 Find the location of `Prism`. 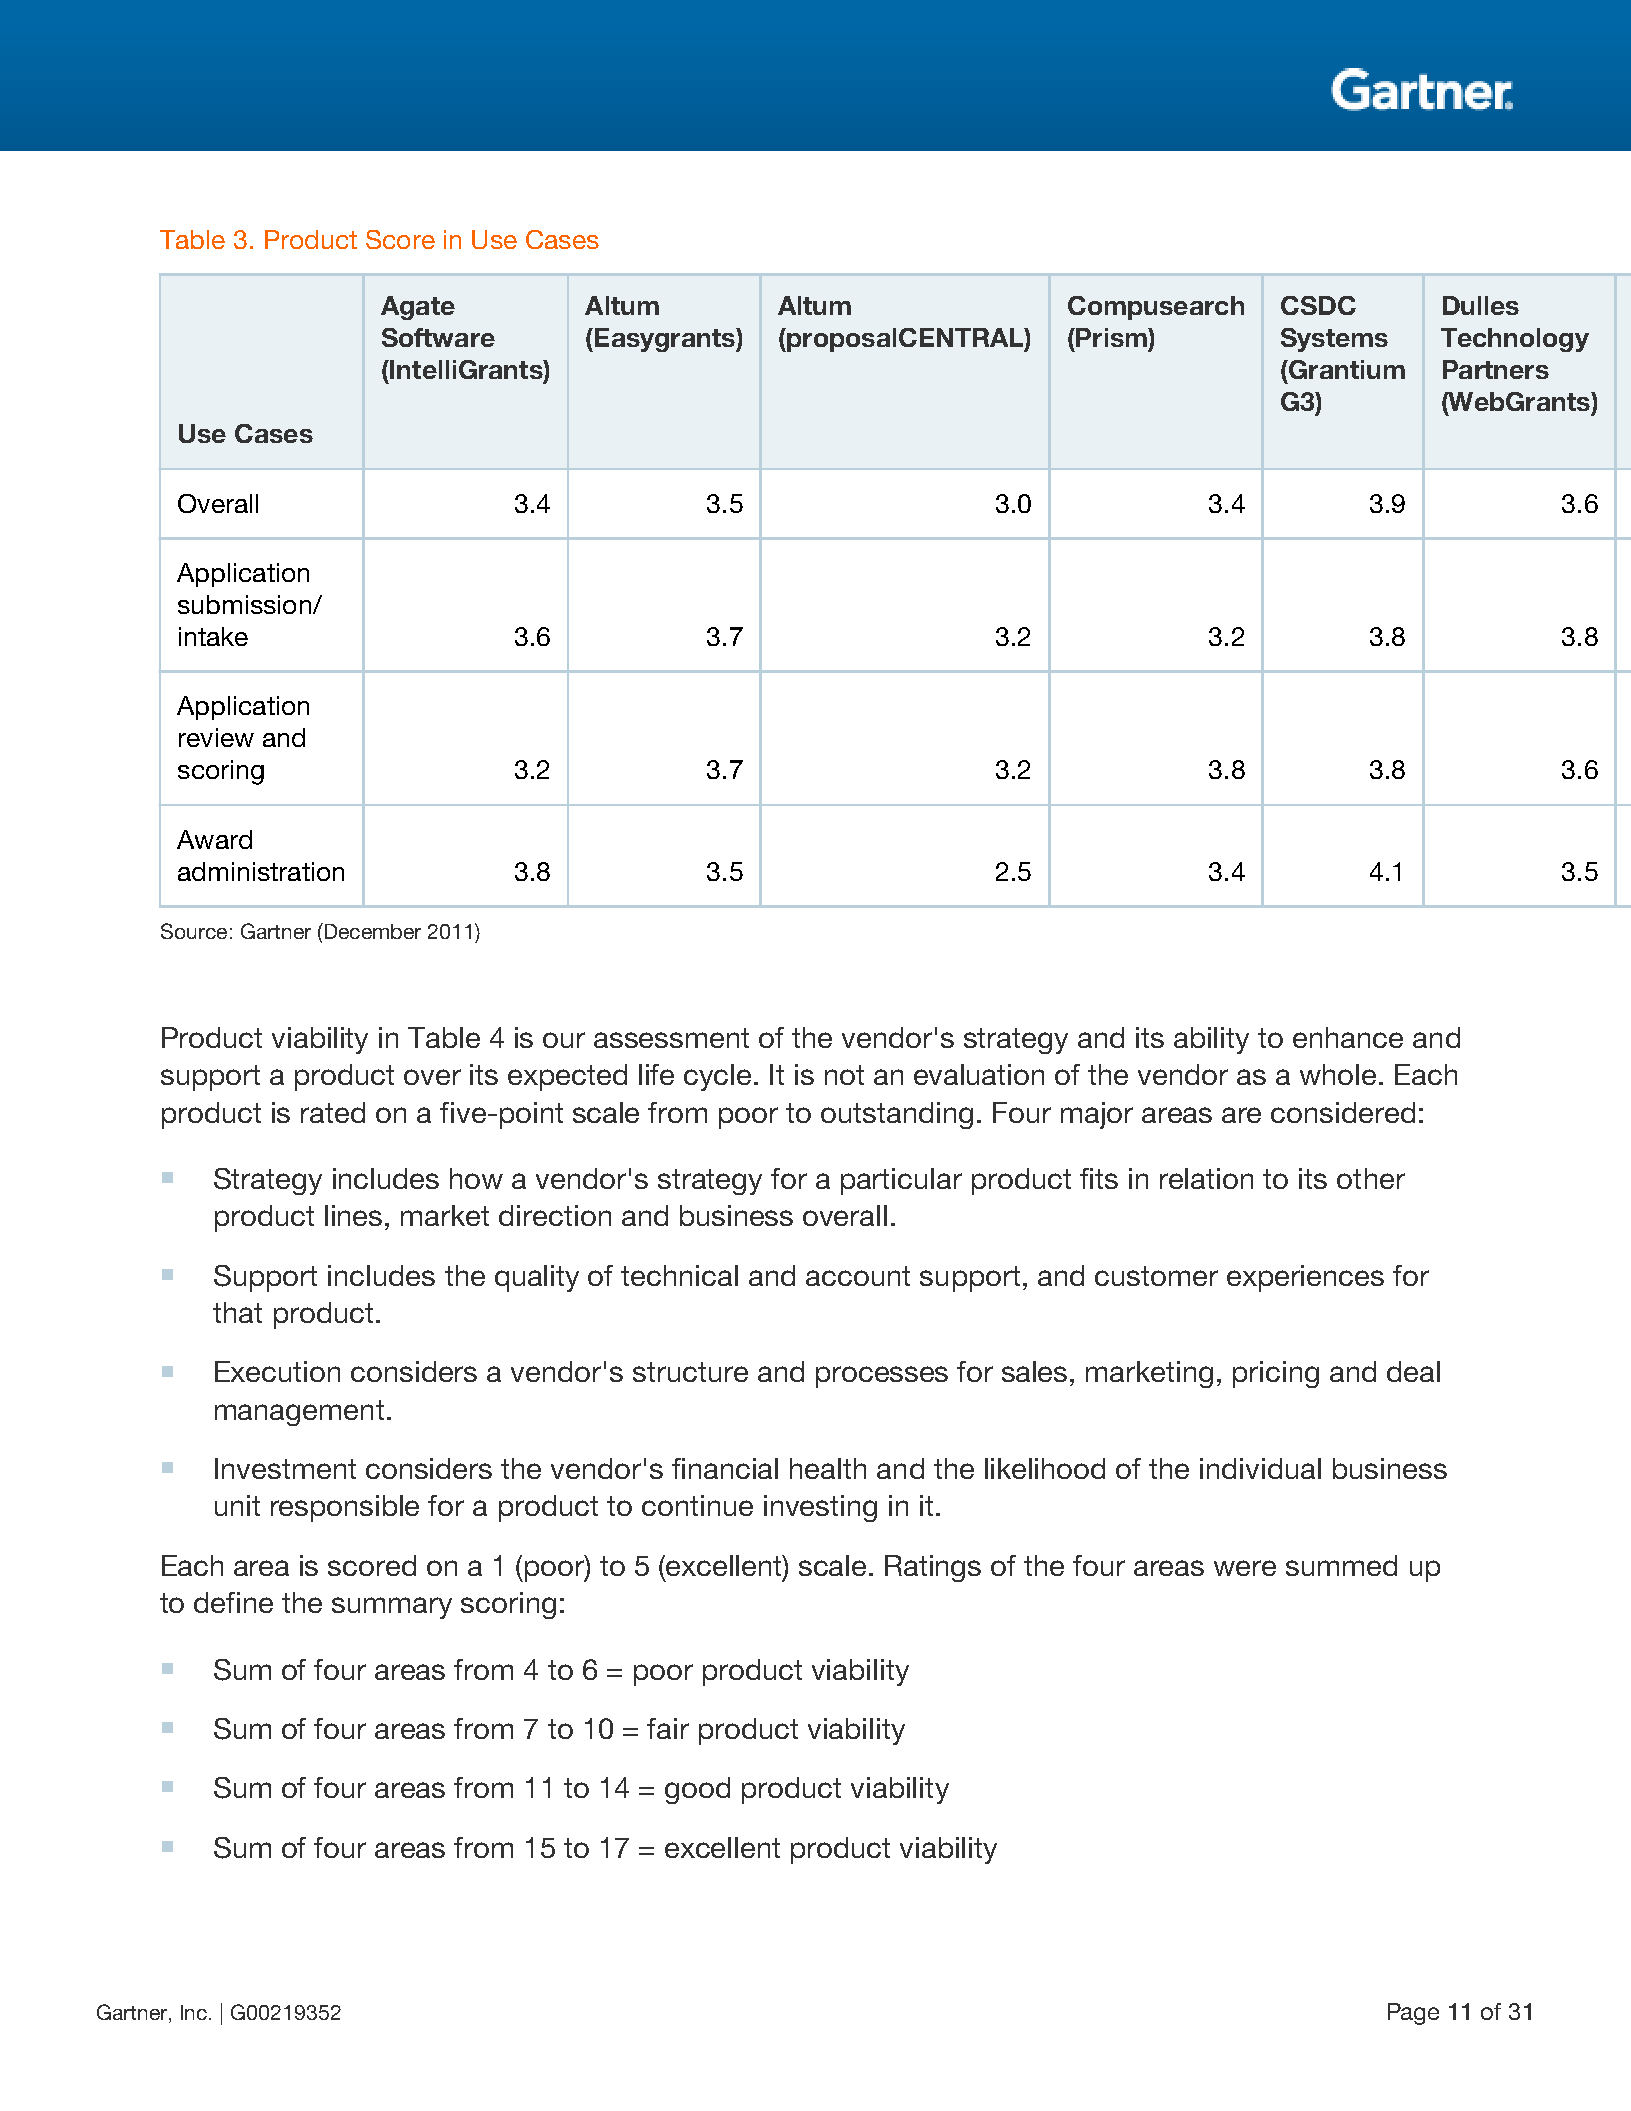

Prism is located at coordinates (1111, 337).
